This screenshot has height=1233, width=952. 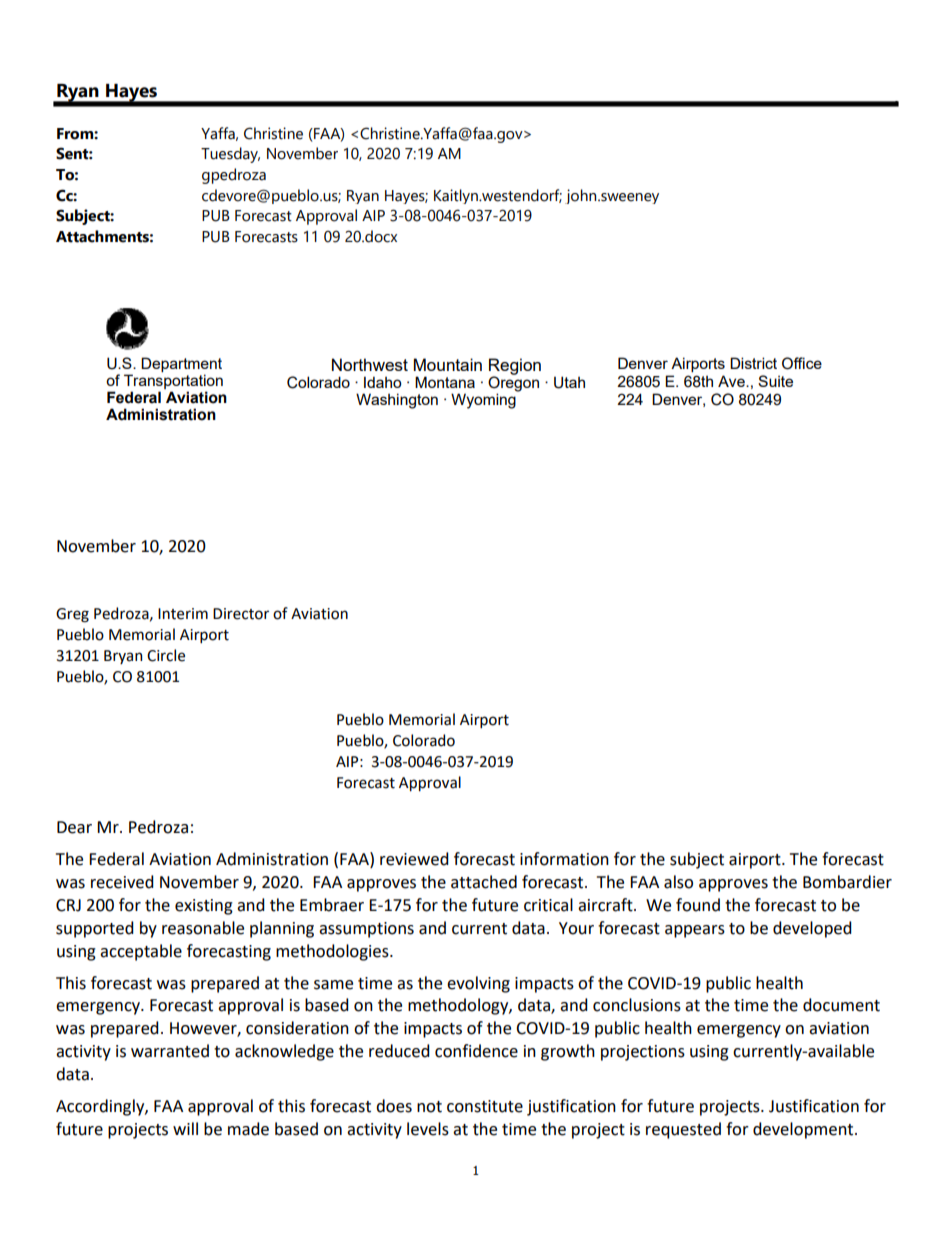 What do you see at coordinates (485, 1106) in the screenshot?
I see `constitute` at bounding box center [485, 1106].
